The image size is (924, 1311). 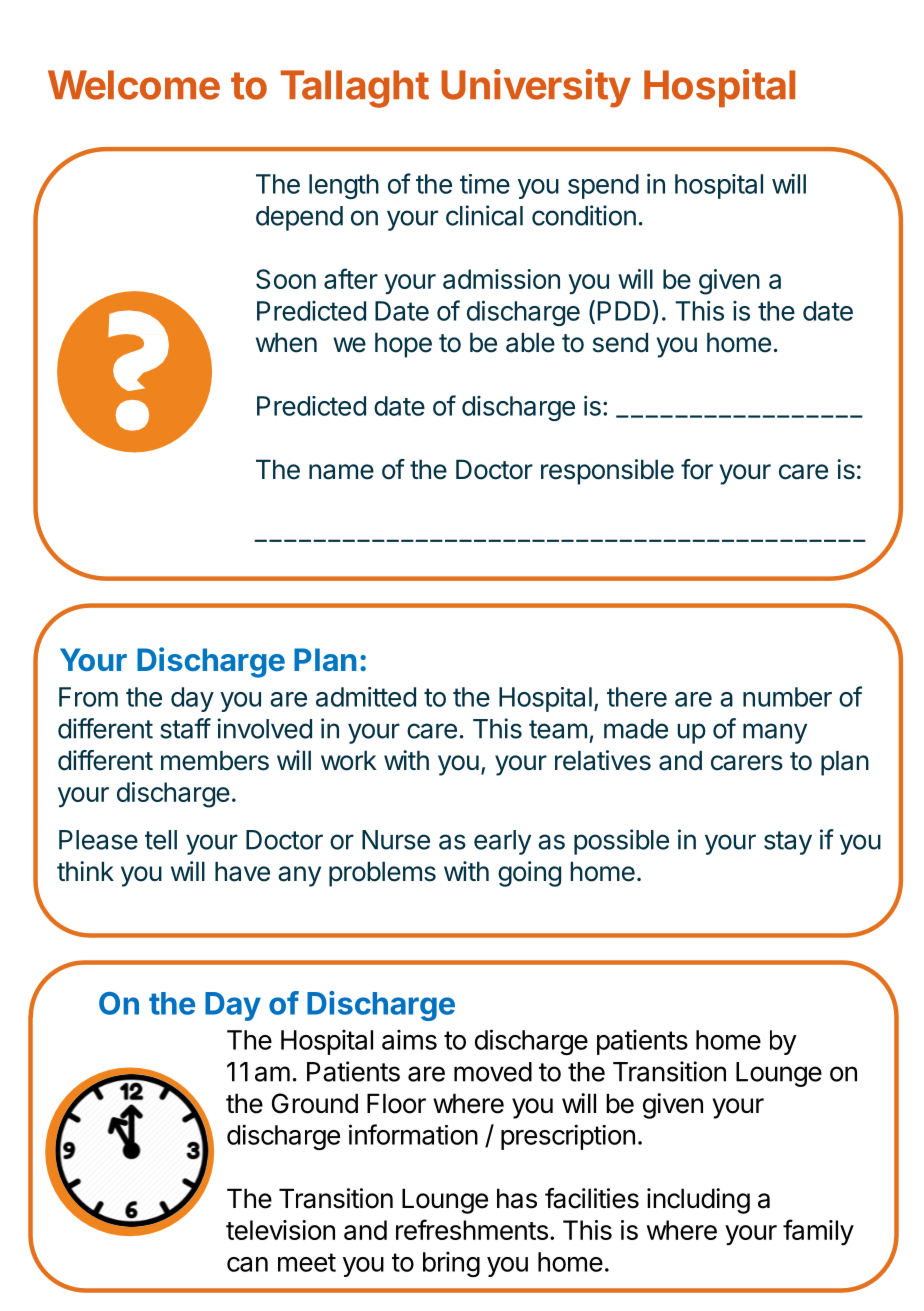 I want to click on staff, so click(x=185, y=728).
